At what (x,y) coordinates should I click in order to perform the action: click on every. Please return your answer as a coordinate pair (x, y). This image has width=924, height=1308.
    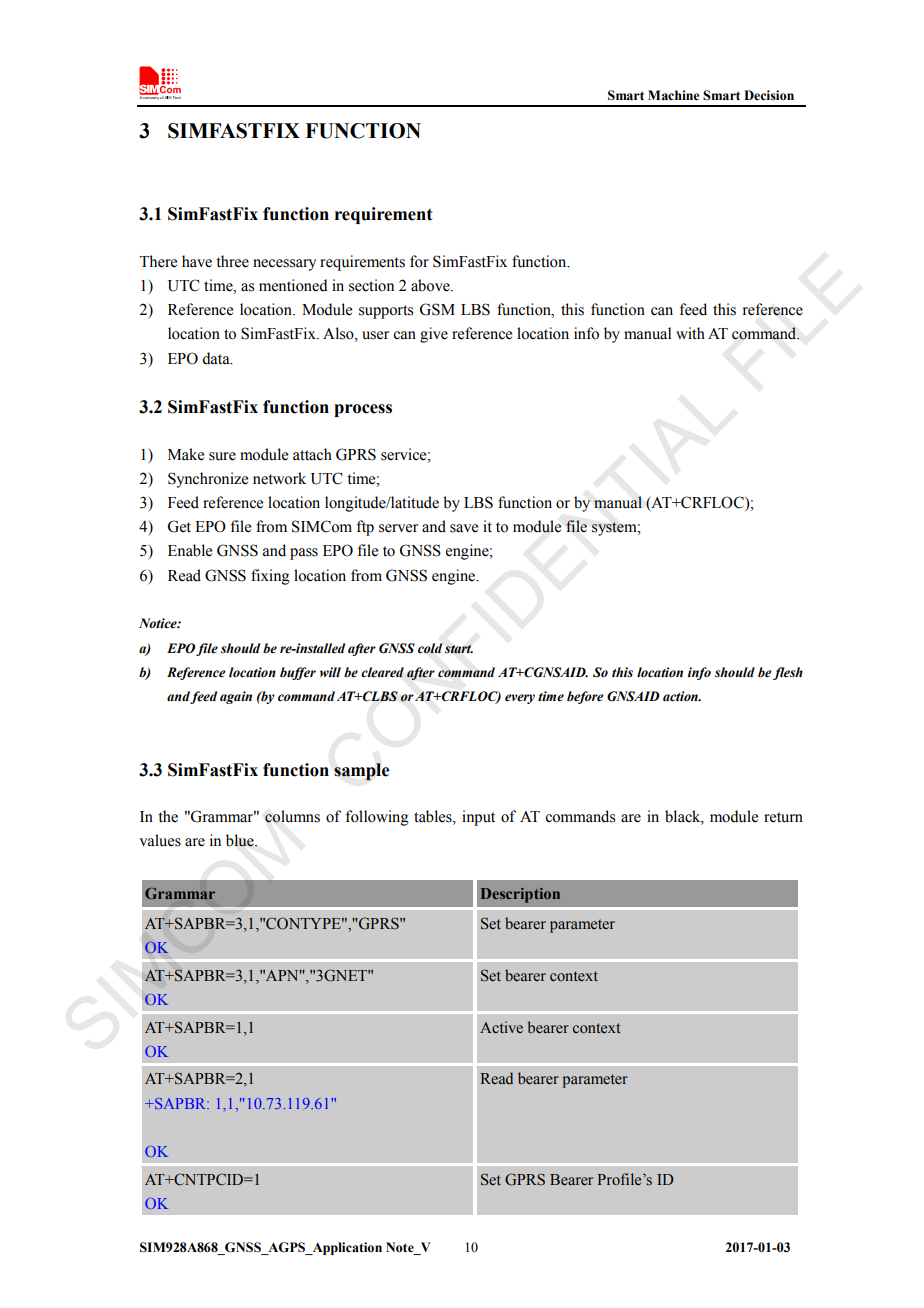
    Looking at the image, I should click on (520, 699).
